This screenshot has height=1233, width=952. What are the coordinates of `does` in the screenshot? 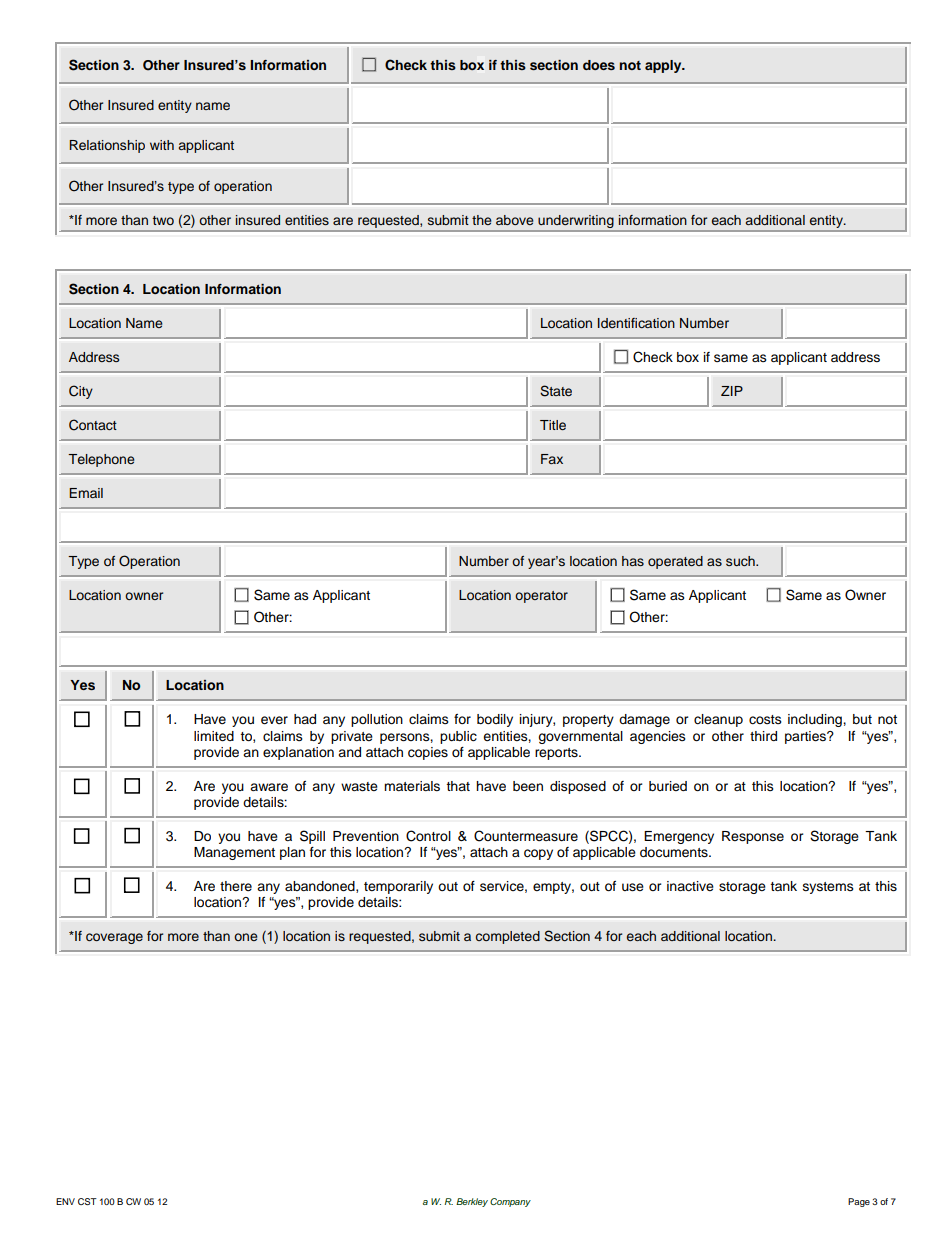 It's located at (599, 65).
